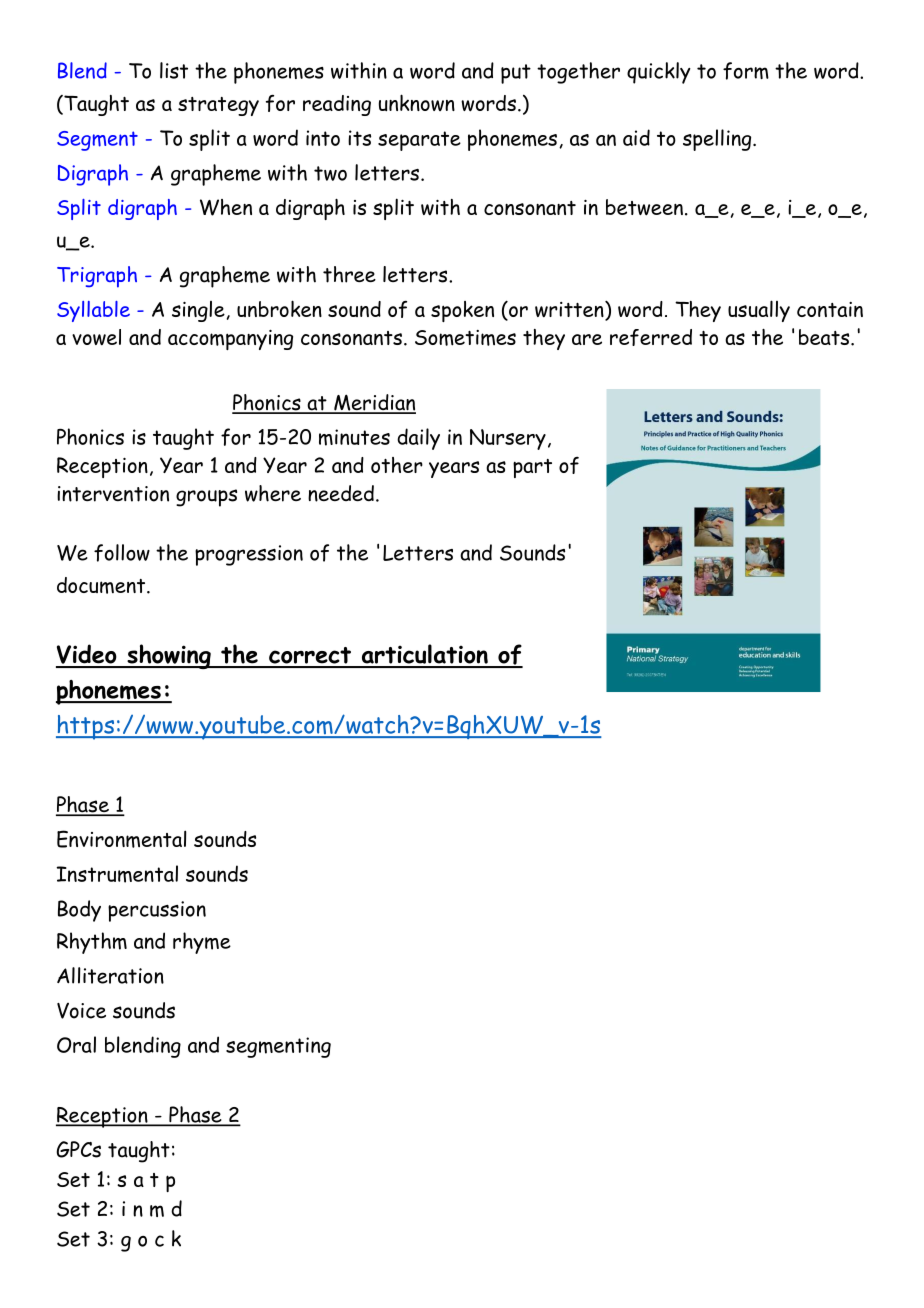  I want to click on part, so click(532, 468).
